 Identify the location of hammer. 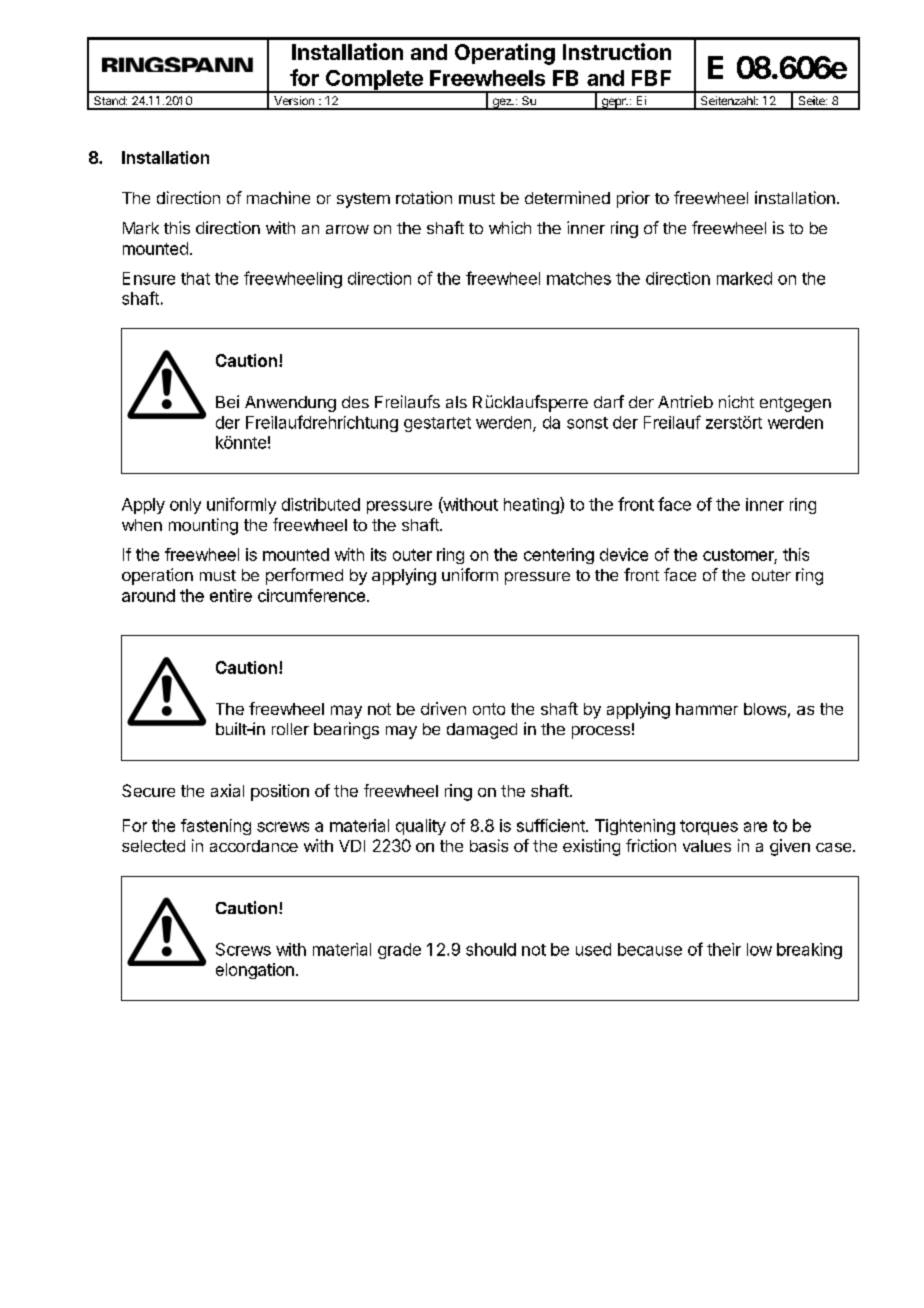
(707, 709).
